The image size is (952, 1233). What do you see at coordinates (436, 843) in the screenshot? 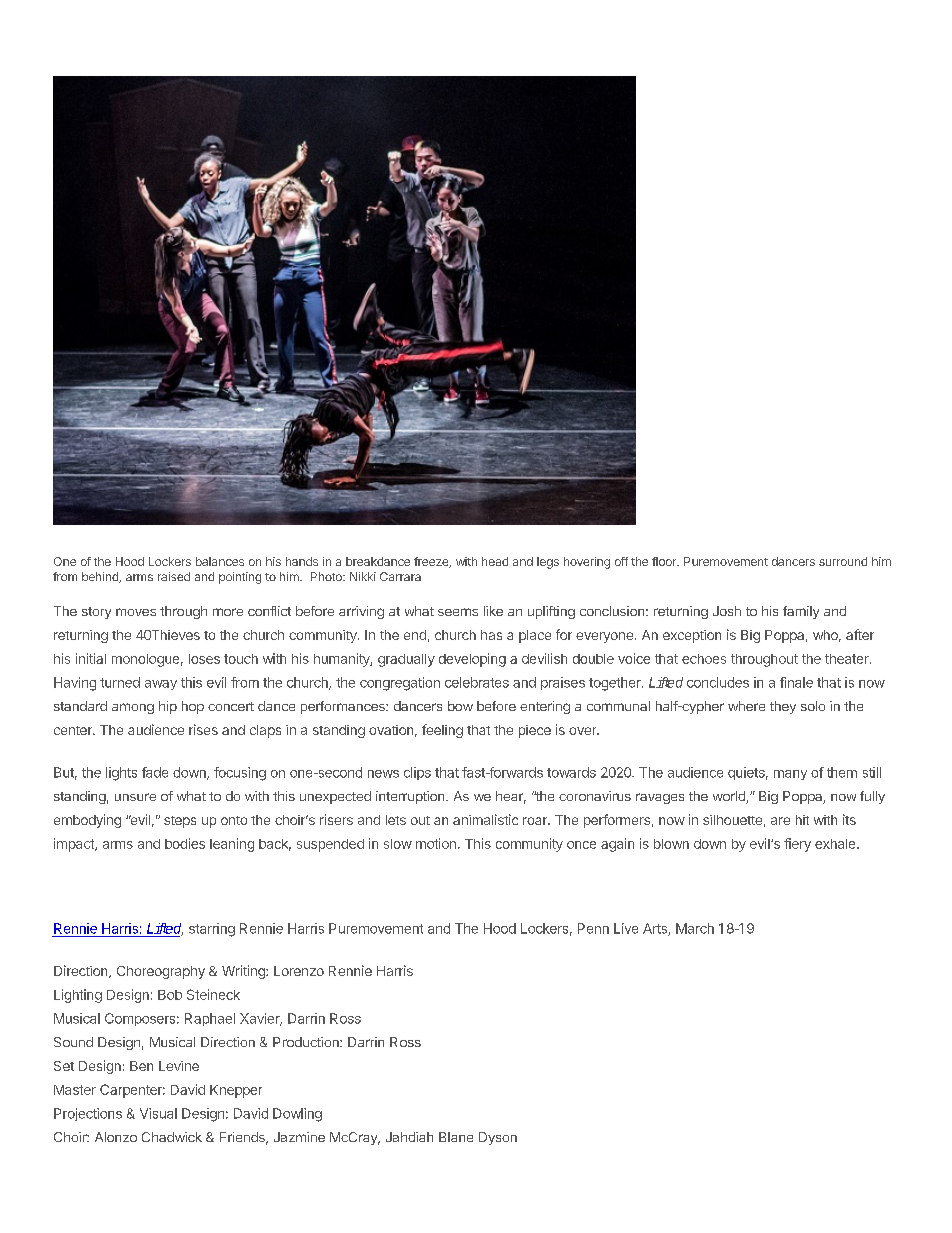
I see `motion` at bounding box center [436, 843].
